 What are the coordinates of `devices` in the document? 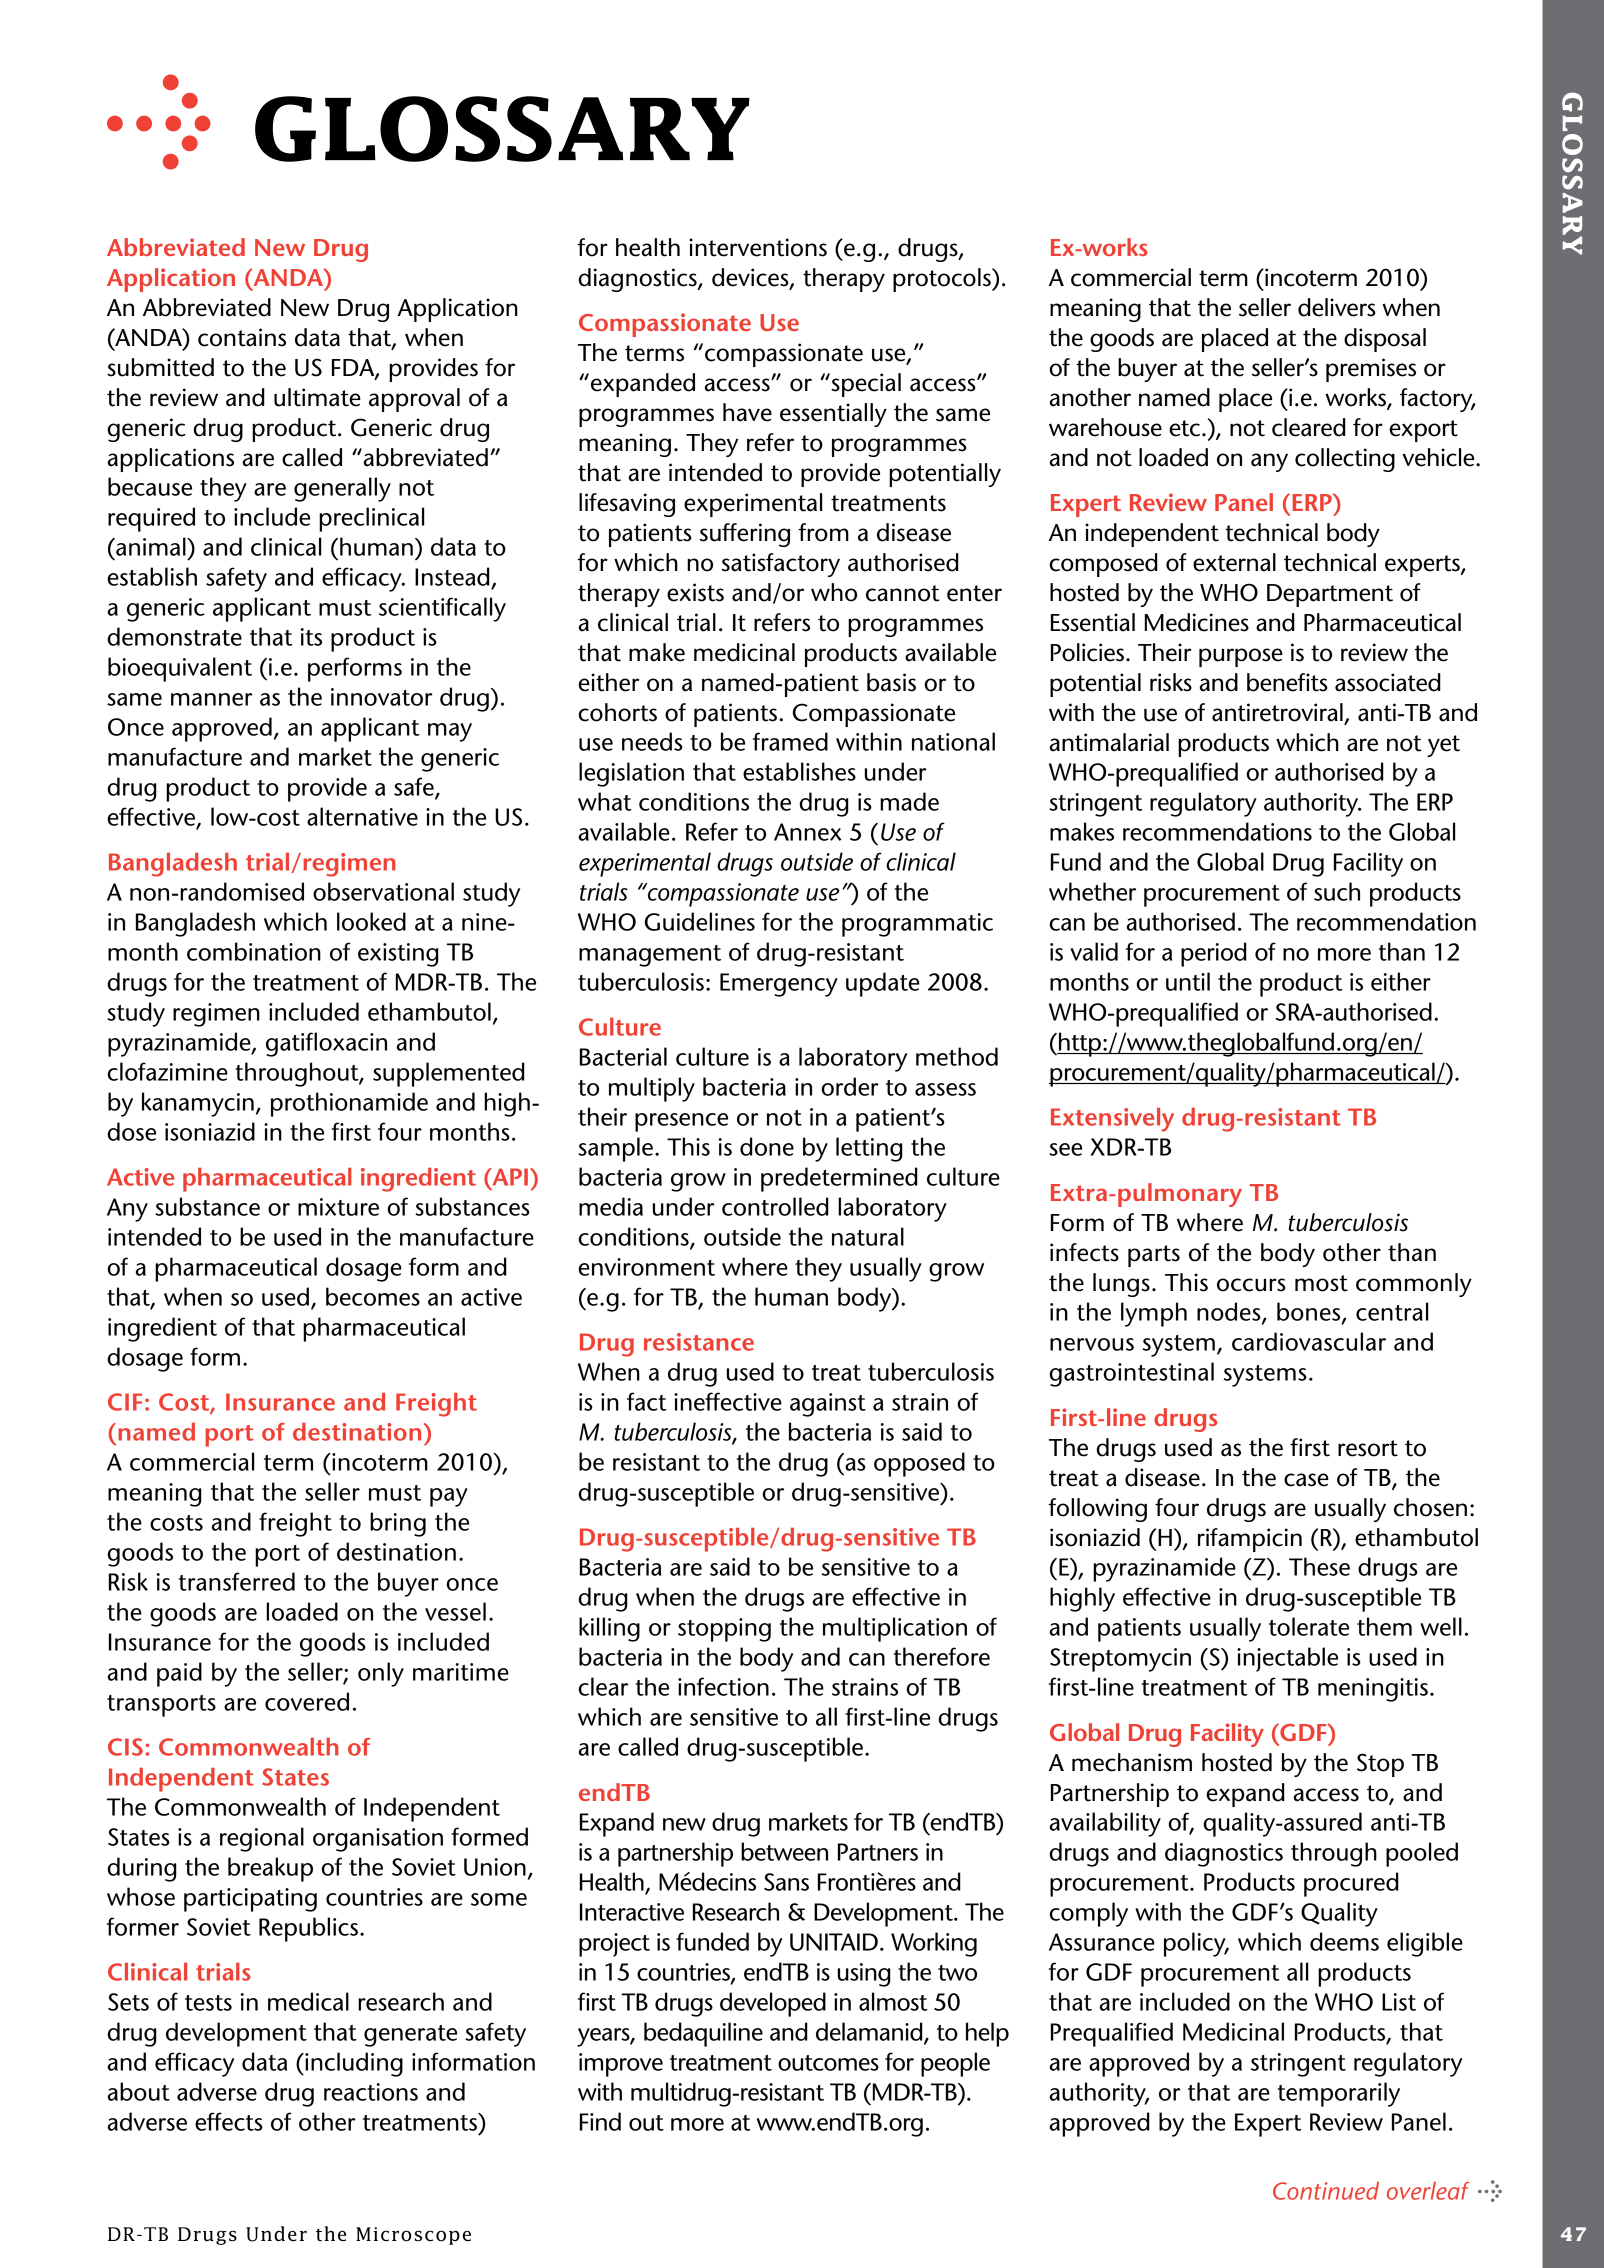 It's located at (751, 278).
